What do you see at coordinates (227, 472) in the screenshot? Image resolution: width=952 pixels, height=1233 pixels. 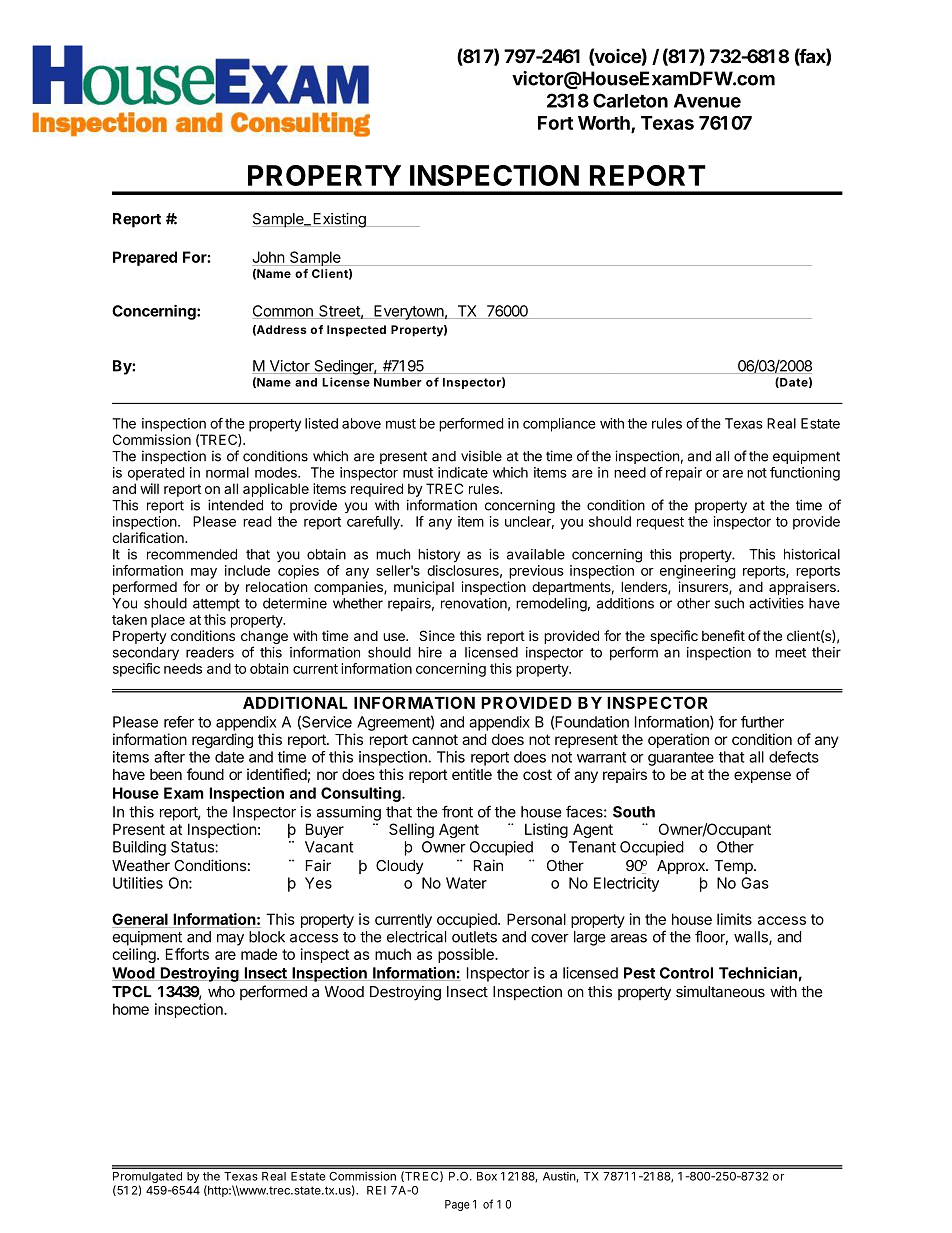 I see `normal` at bounding box center [227, 472].
